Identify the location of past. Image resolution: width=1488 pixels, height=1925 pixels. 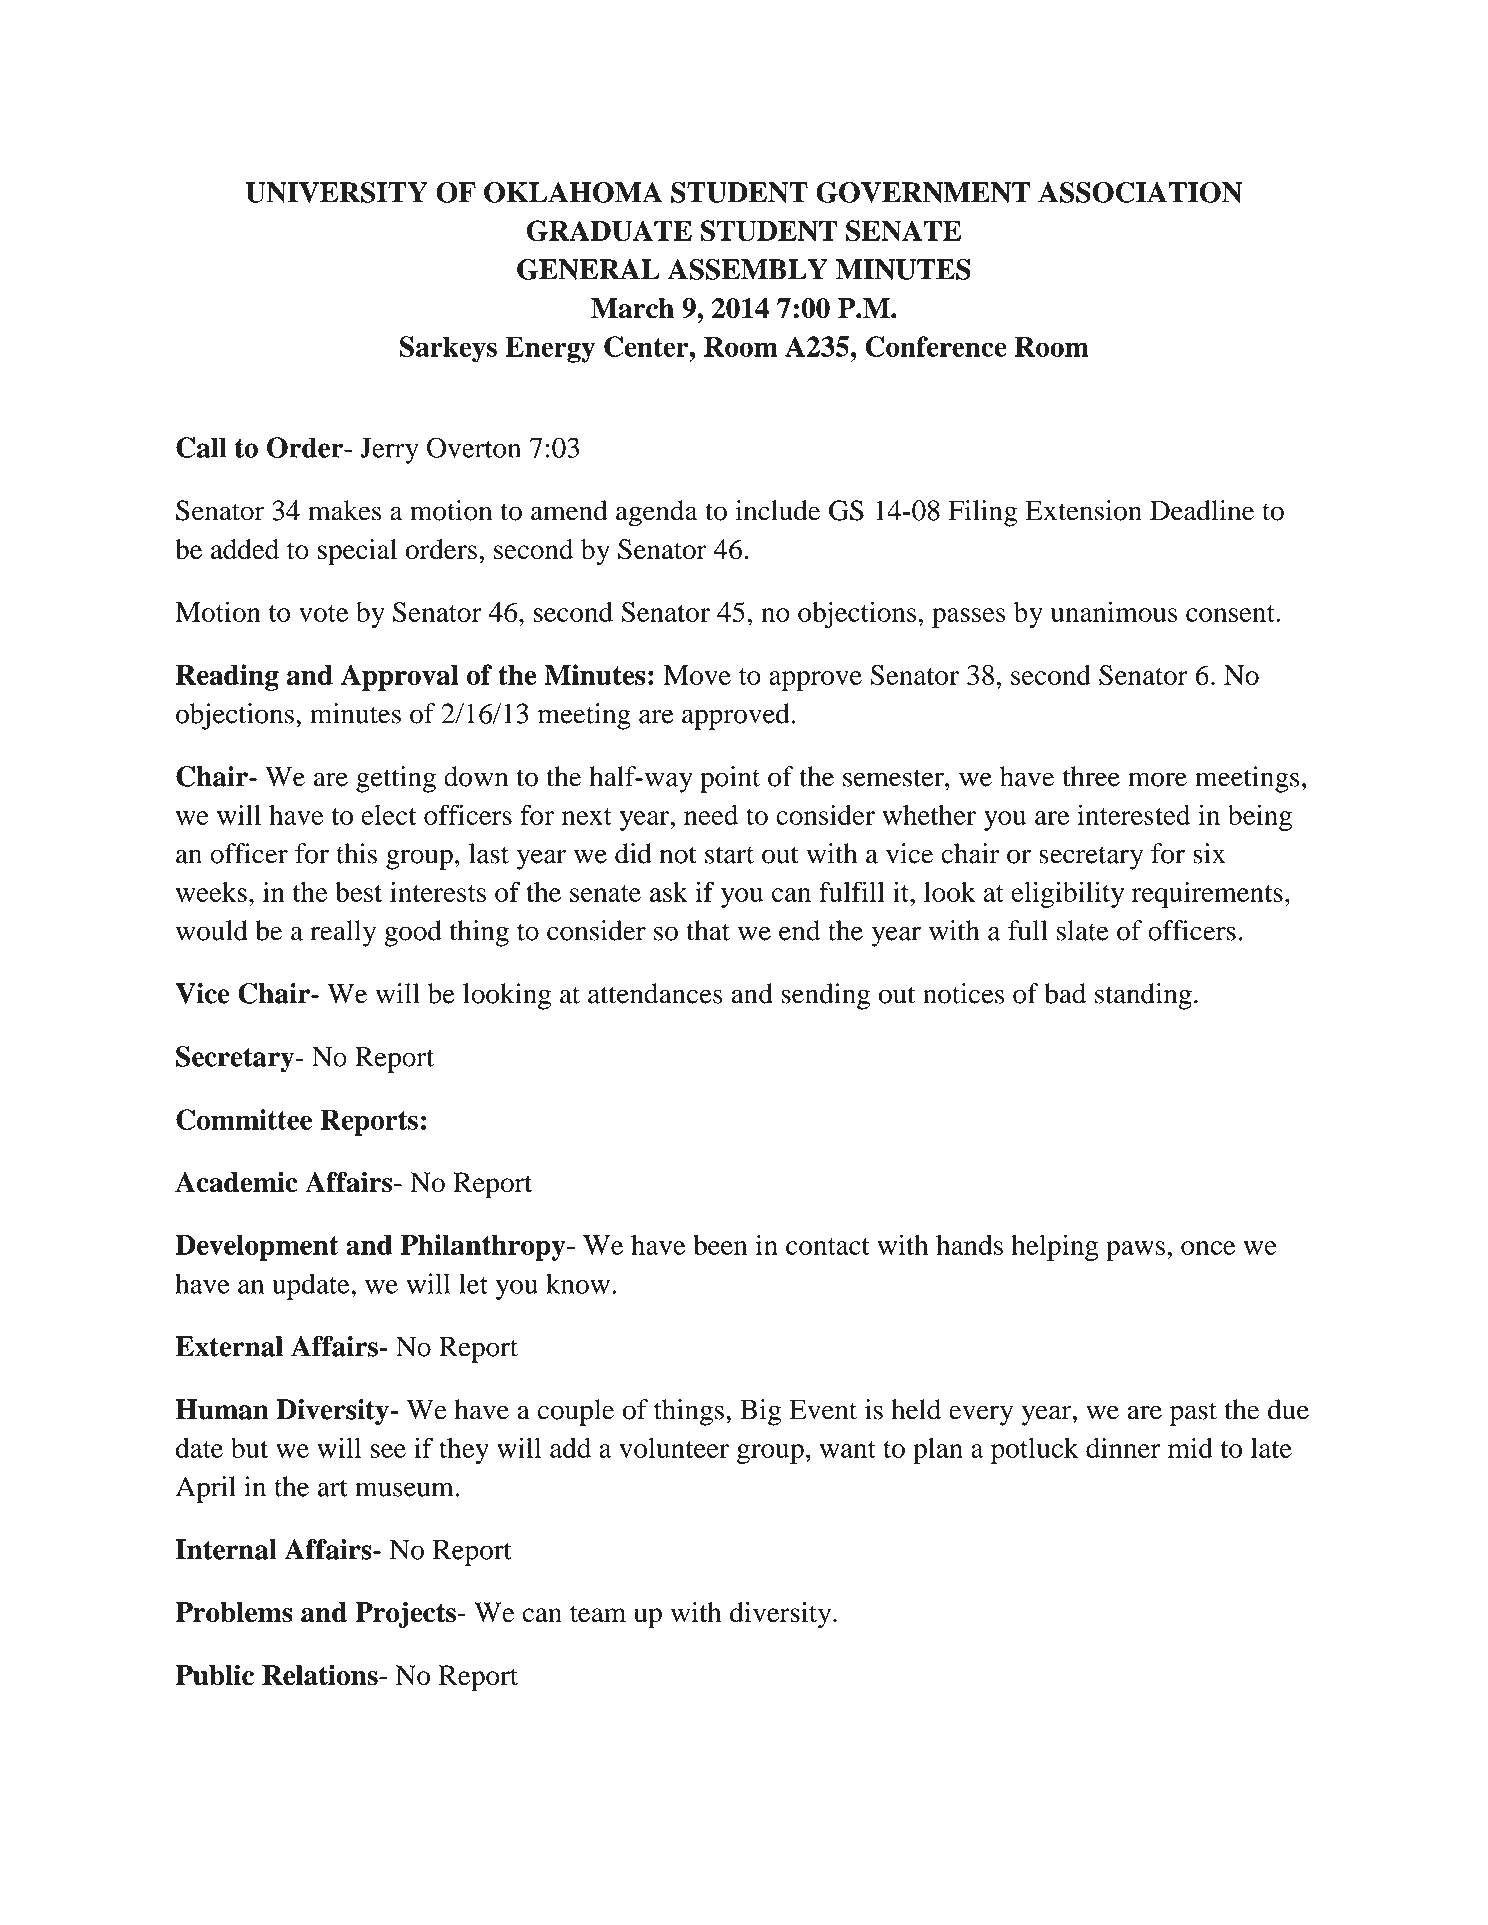
(1193, 1414).
